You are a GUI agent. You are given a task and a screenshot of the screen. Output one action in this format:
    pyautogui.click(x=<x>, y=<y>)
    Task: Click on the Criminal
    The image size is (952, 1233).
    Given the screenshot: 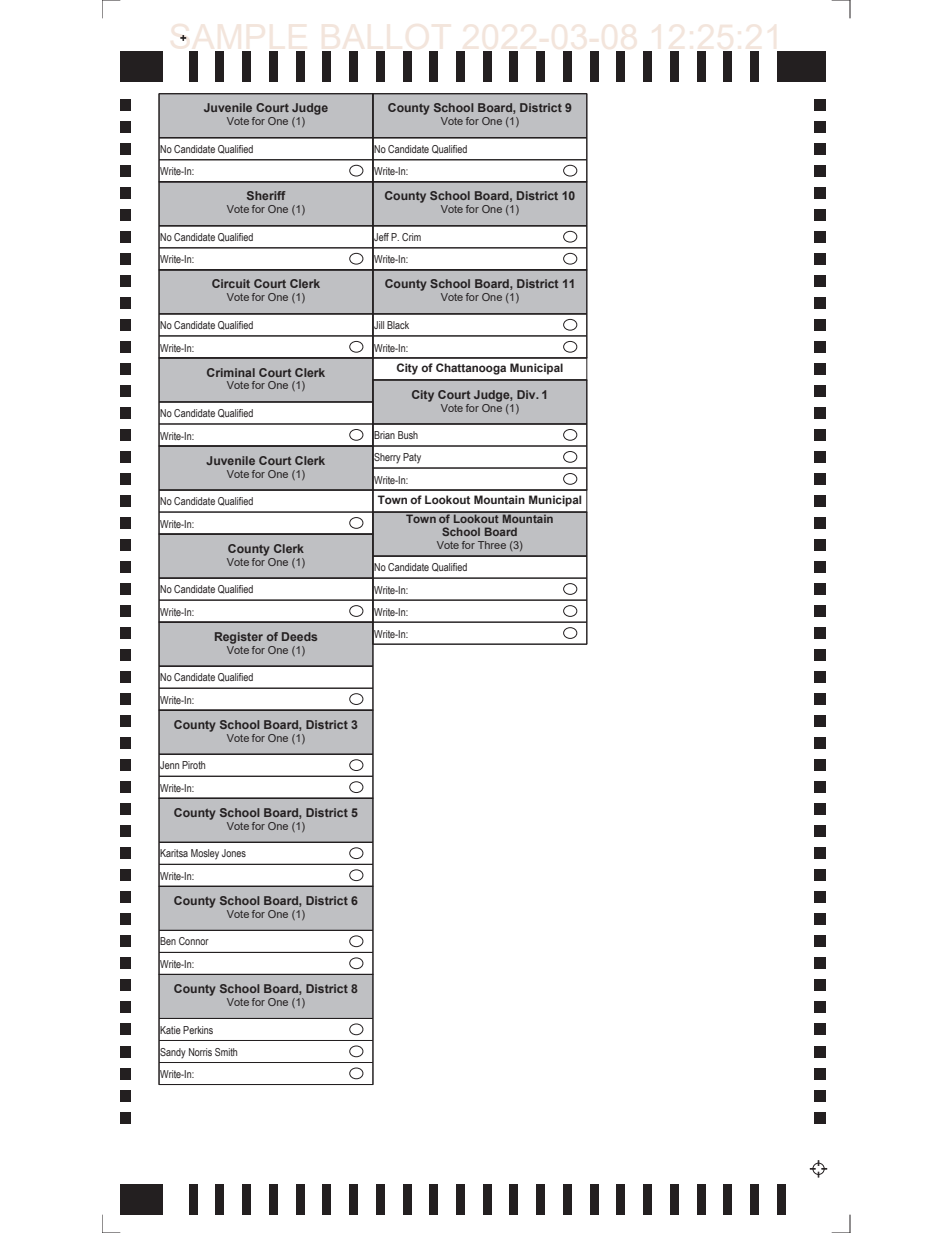 What is the action you would take?
    pyautogui.click(x=231, y=372)
